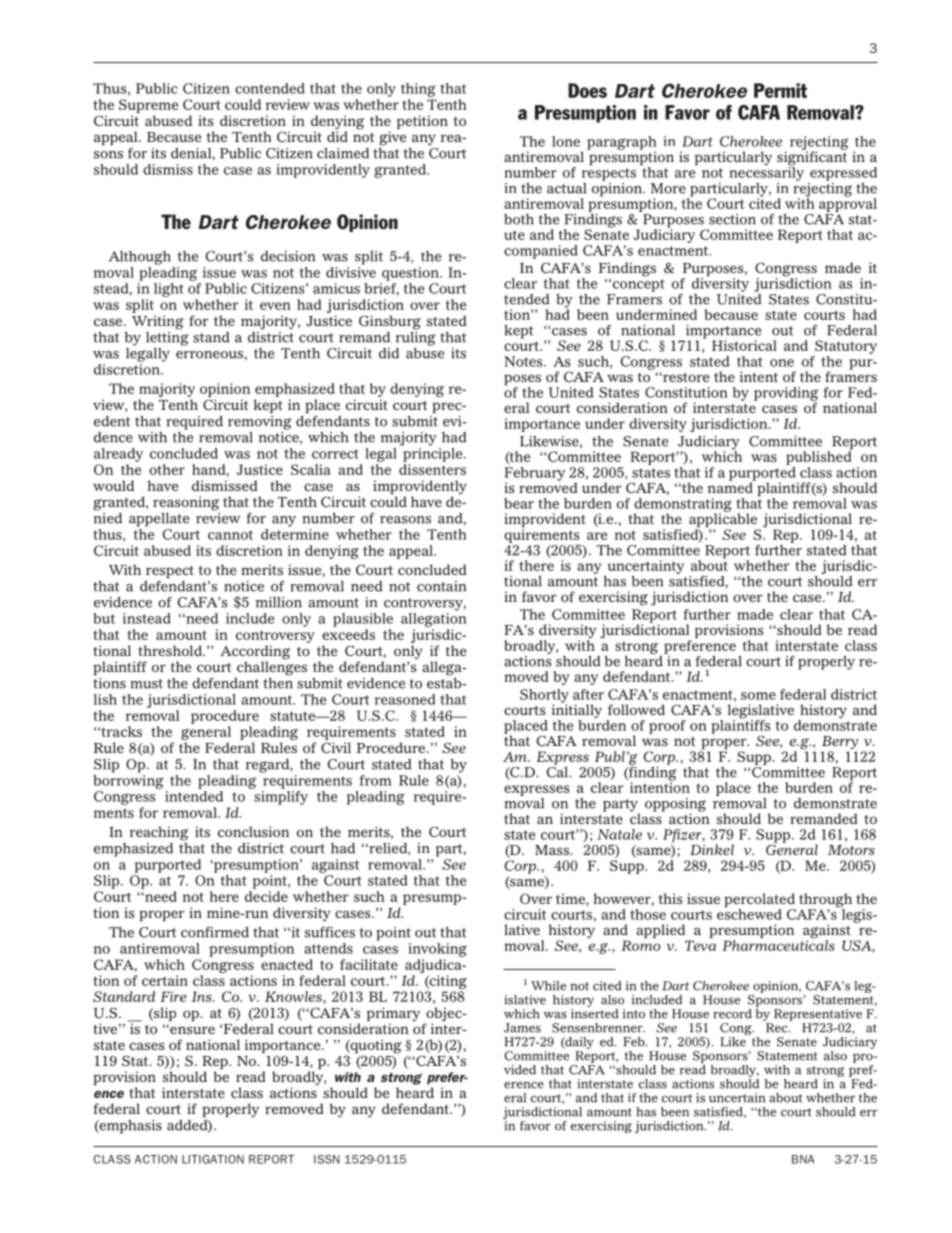  What do you see at coordinates (522, 1028) in the document?
I see `James` at bounding box center [522, 1028].
